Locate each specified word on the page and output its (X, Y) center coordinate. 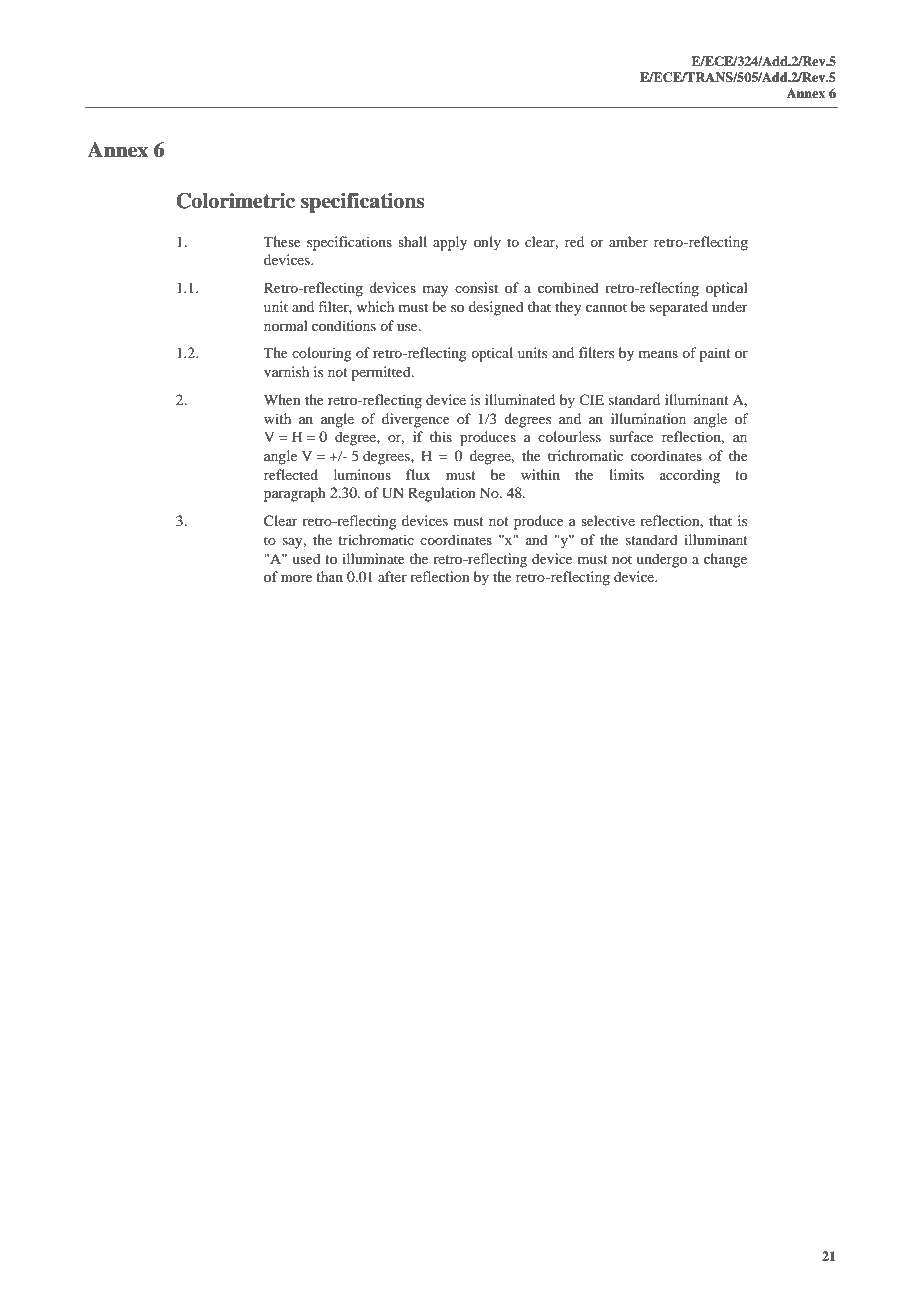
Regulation (442, 494)
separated (679, 308)
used (306, 558)
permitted (382, 373)
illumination (648, 418)
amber (628, 241)
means (658, 354)
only (487, 243)
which (375, 306)
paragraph (295, 494)
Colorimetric (235, 201)
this (441, 436)
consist (476, 287)
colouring (322, 354)
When (282, 399)
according (690, 476)
